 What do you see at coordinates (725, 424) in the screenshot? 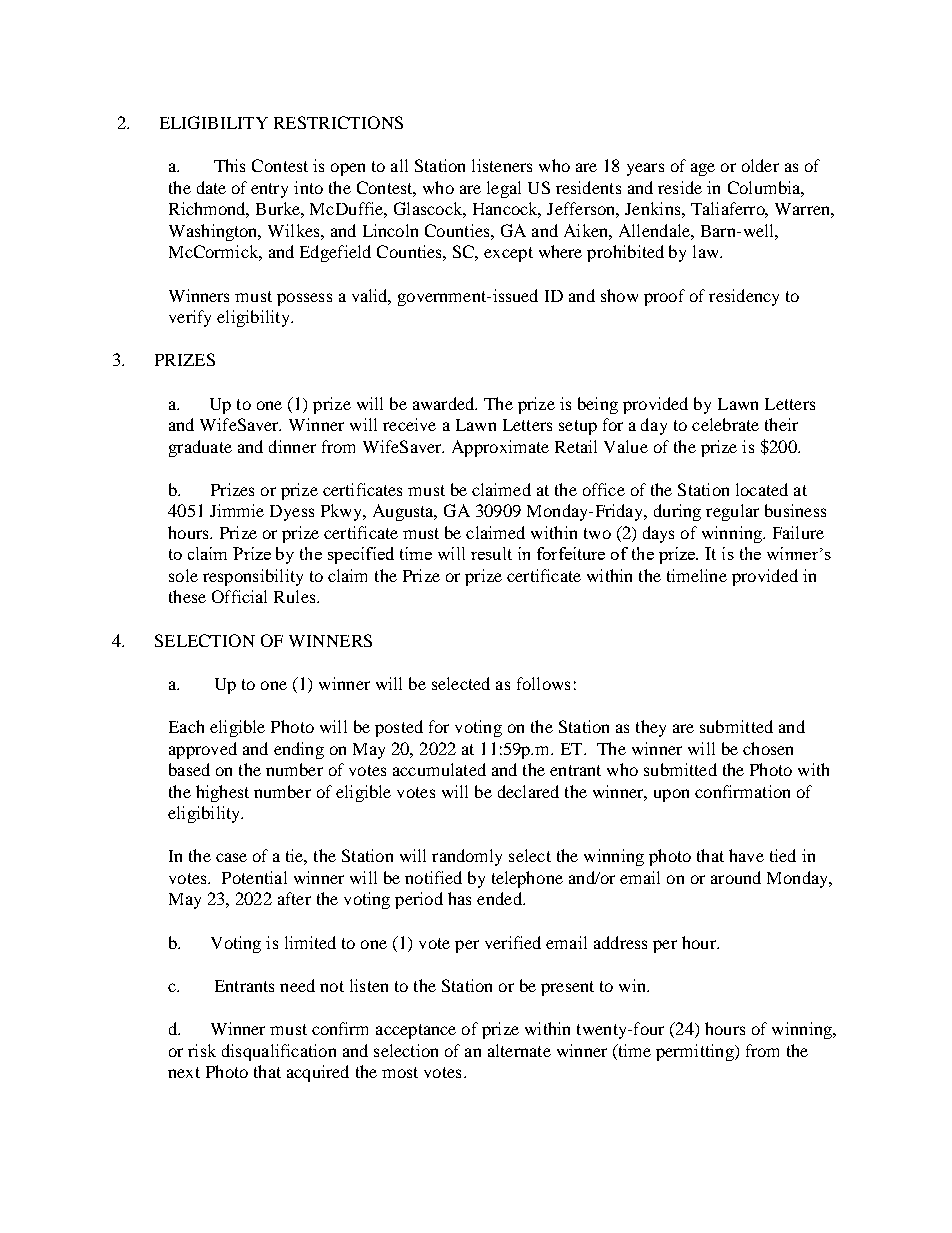
I see `celebrate` at bounding box center [725, 424].
